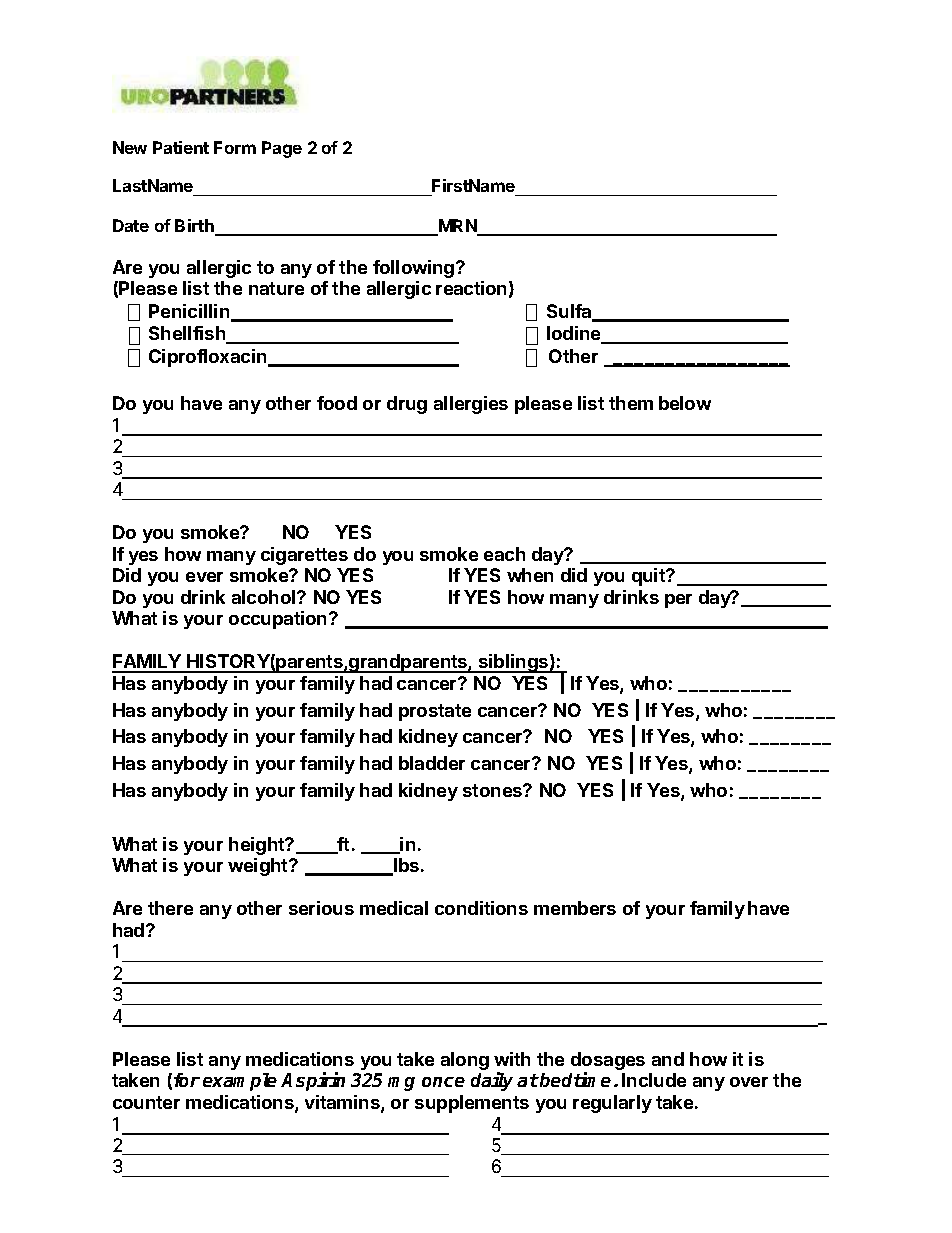 This screenshot has width=952, height=1233. Describe the element at coordinates (471, 405) in the screenshot. I see `allergies` at that location.
